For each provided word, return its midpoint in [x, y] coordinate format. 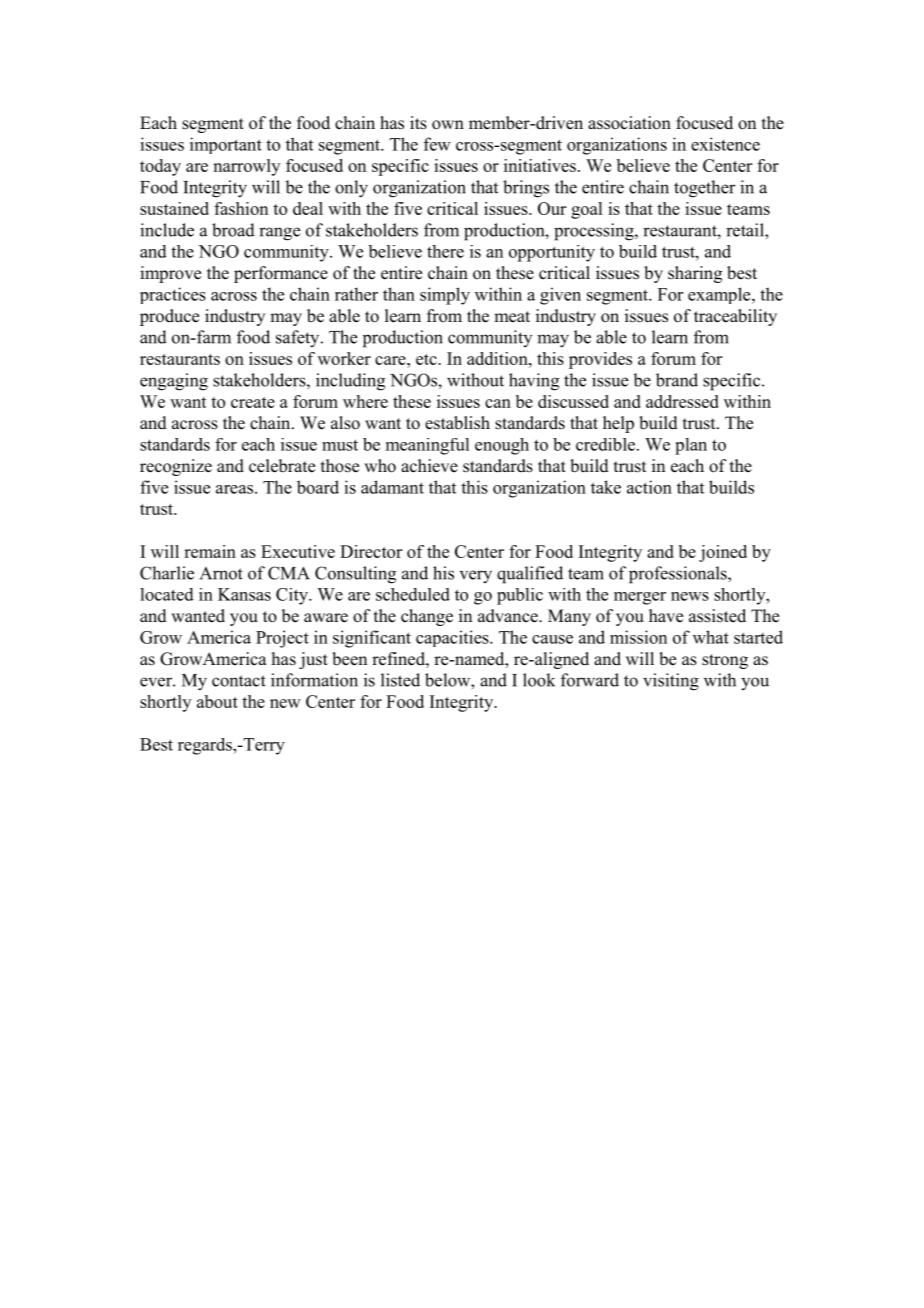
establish [457, 423]
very [476, 577]
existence [725, 144]
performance [281, 274]
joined [723, 553]
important [226, 145]
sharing [695, 274]
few [437, 144]
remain [210, 551]
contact [239, 681]
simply [445, 296]
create [253, 402]
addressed [682, 401]
